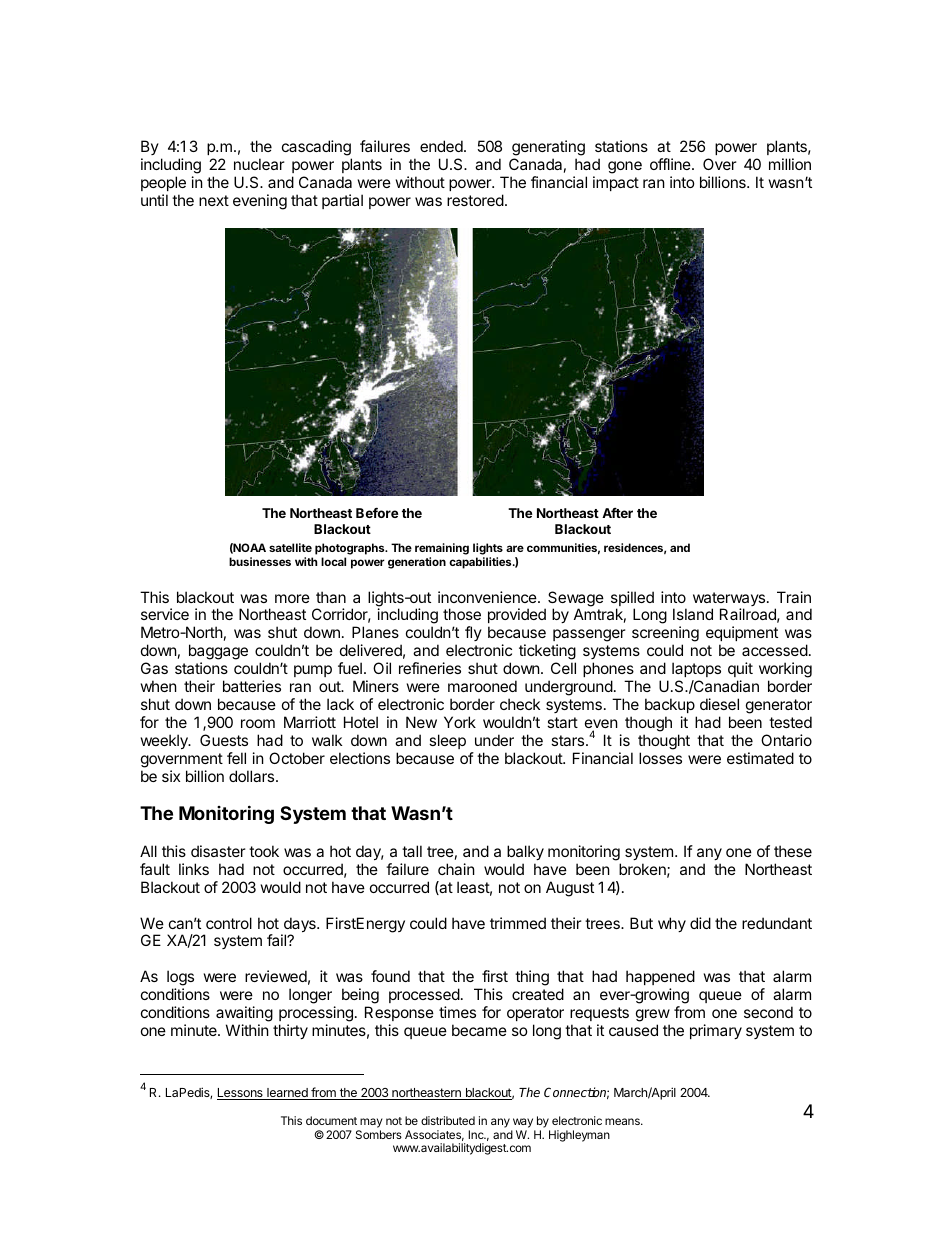 The height and width of the page is (1233, 952). What do you see at coordinates (377, 513) in the page?
I see `Before` at bounding box center [377, 513].
